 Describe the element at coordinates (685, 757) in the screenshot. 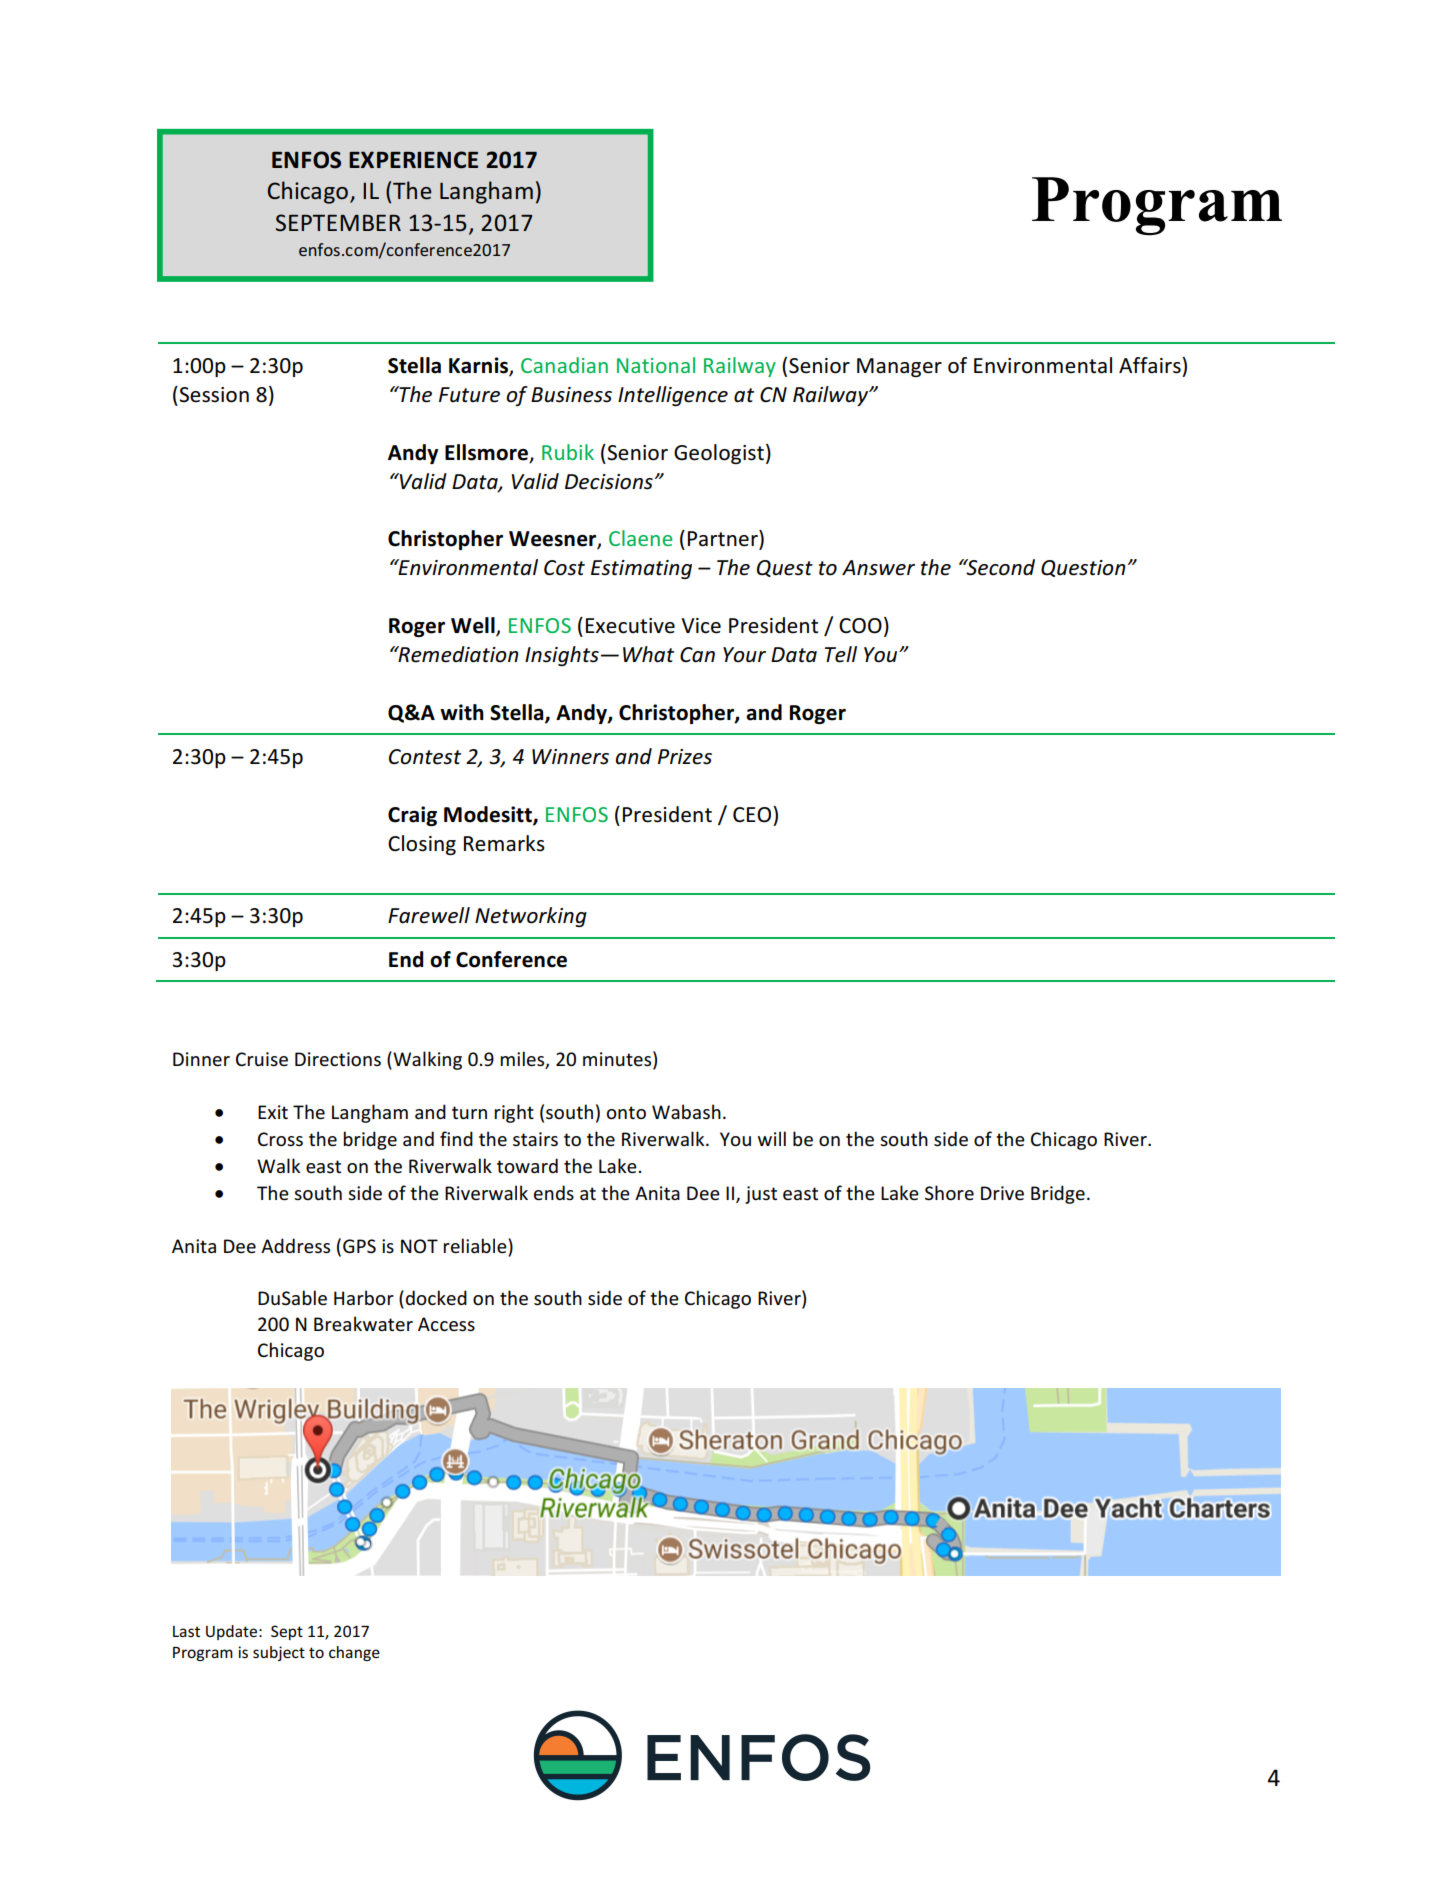

I see `Prizes` at that location.
